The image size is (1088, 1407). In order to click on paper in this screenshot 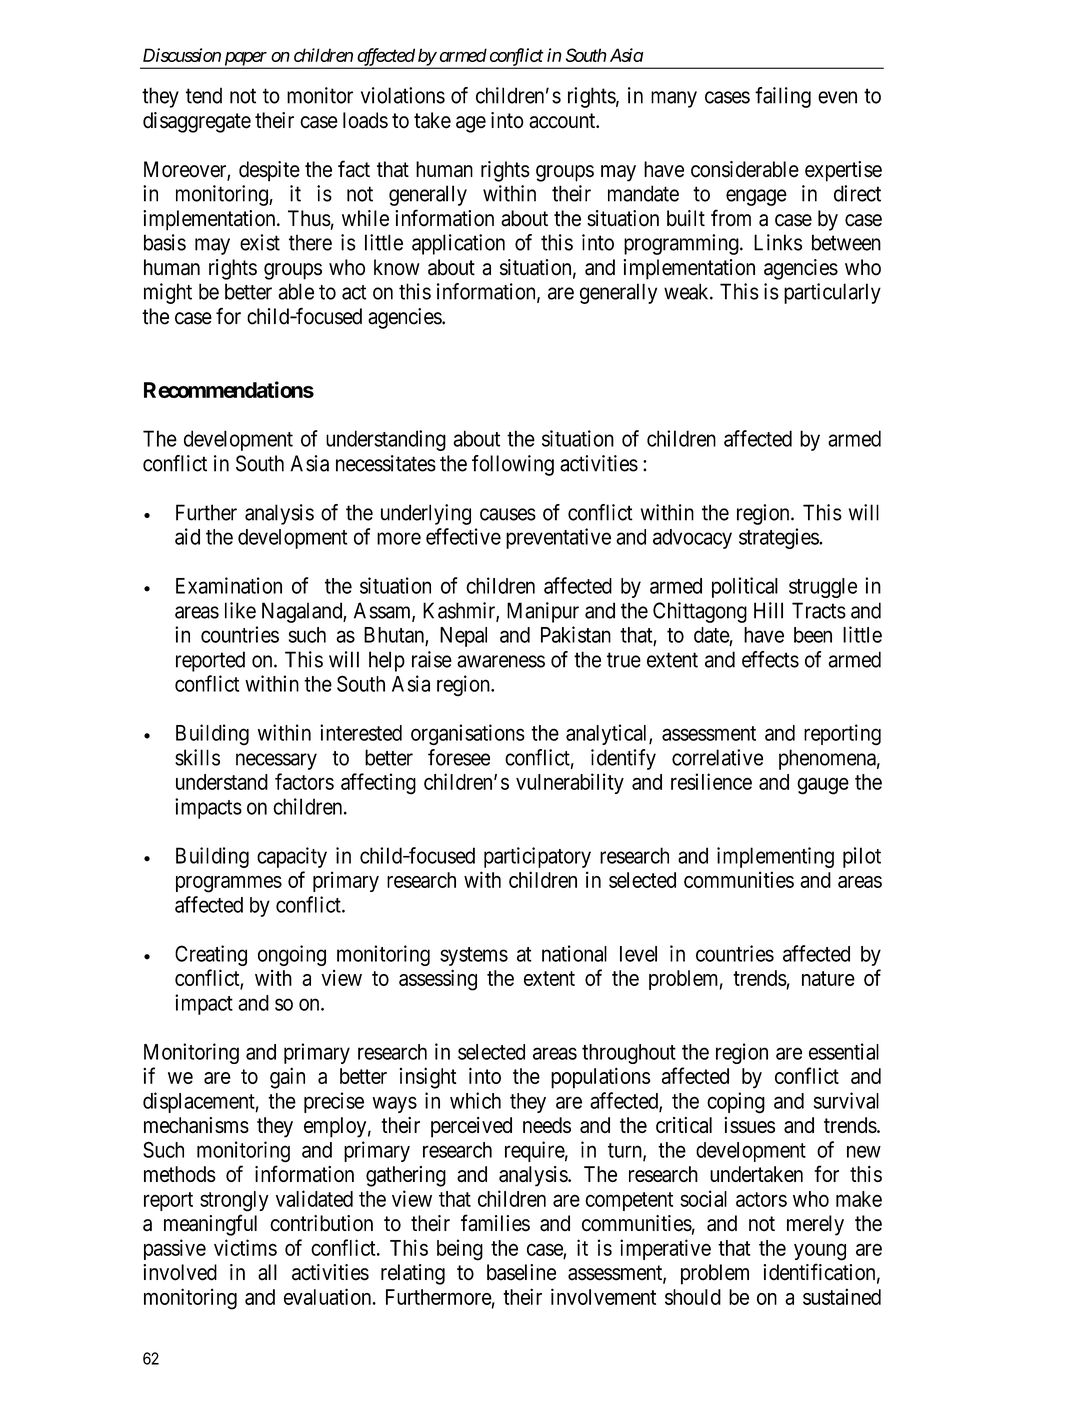, I will do `click(245, 59)`.
